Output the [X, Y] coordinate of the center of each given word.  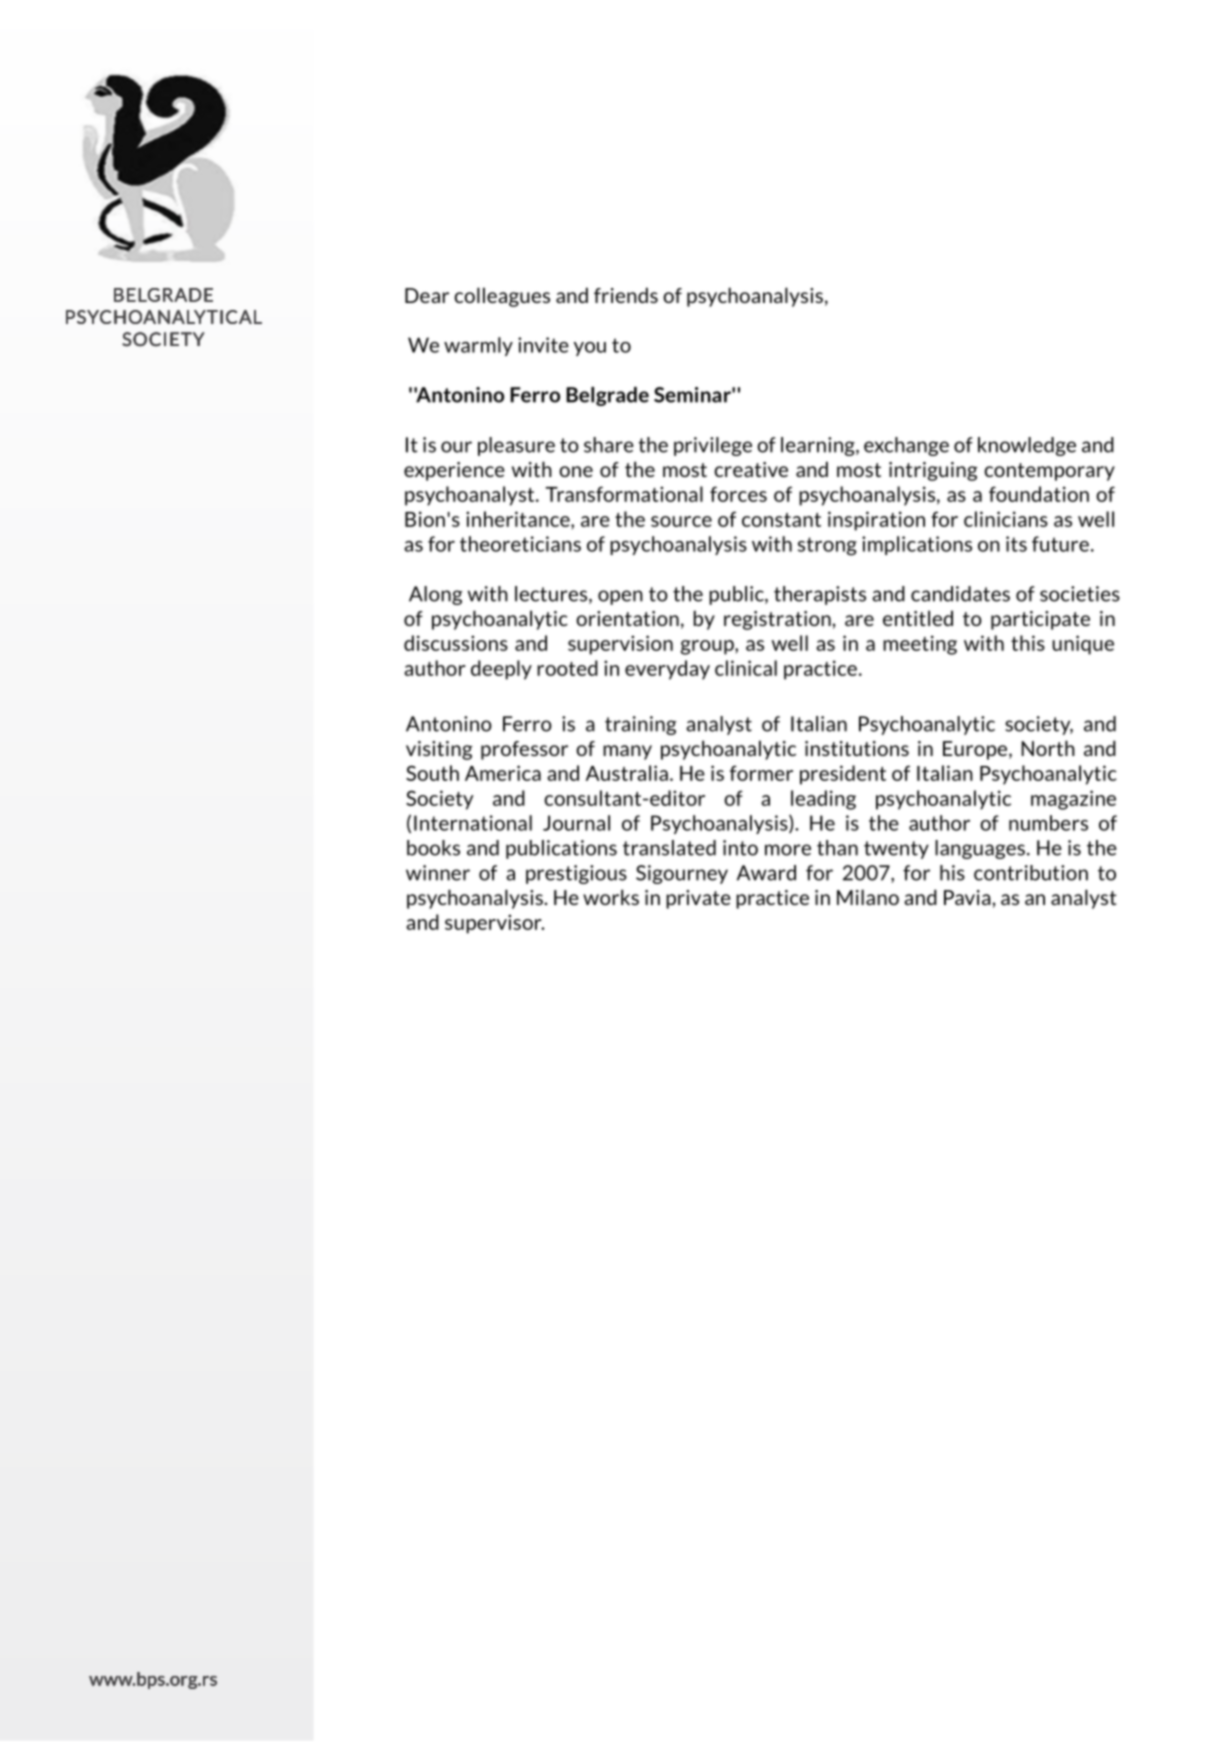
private [698, 899]
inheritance [519, 519]
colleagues [502, 297]
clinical [746, 668]
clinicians [1006, 519]
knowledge [1027, 446]
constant [781, 520]
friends [626, 295]
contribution [1031, 873]
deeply [501, 670]
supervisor [494, 924]
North [1048, 748]
